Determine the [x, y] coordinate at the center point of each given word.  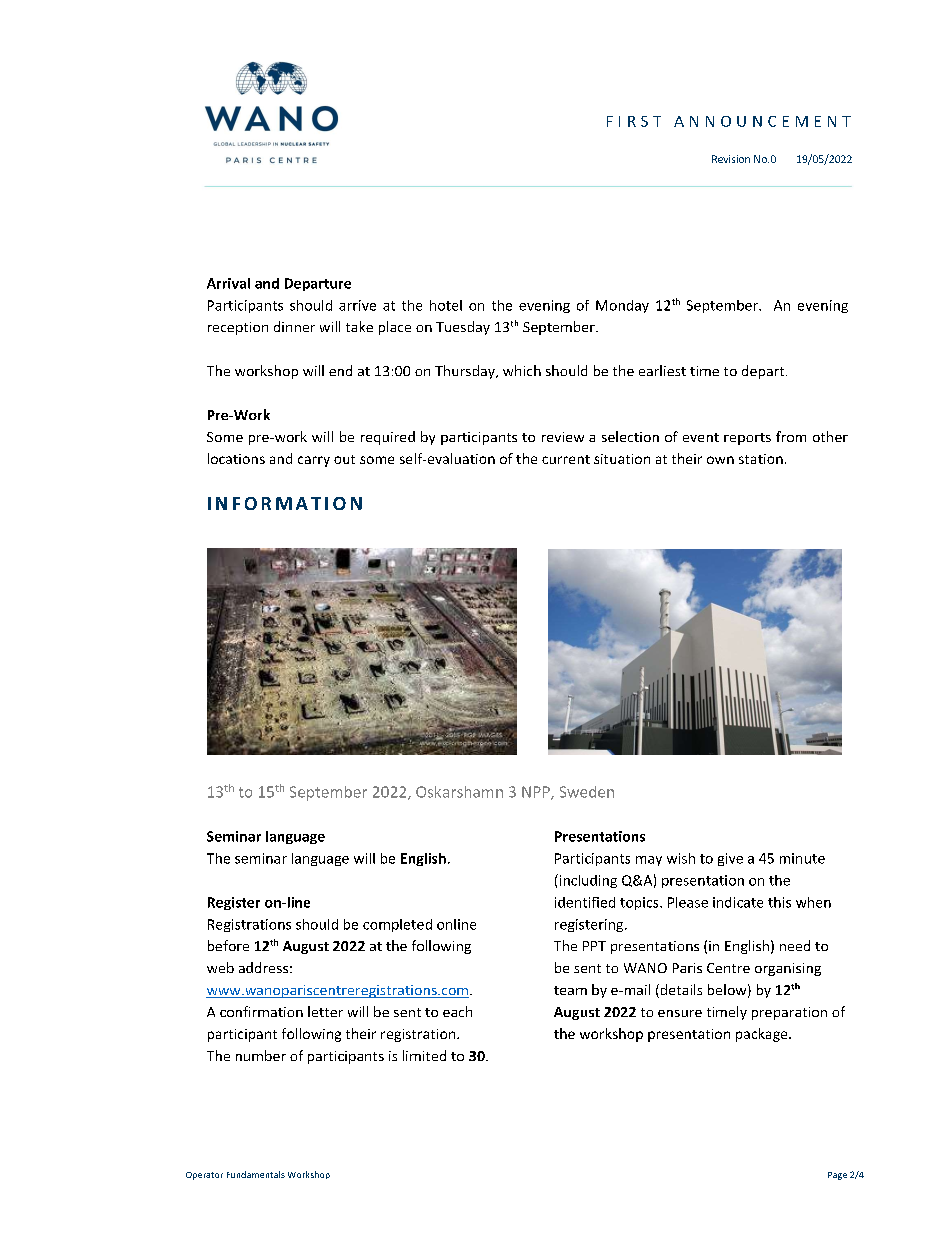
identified [585, 902]
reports [747, 439]
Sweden [587, 792]
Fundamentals [256, 1174]
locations [236, 458]
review [563, 437]
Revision [731, 159]
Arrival [228, 283]
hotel [446, 305]
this [779, 902]
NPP [537, 793]
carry [314, 461]
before [228, 945]
